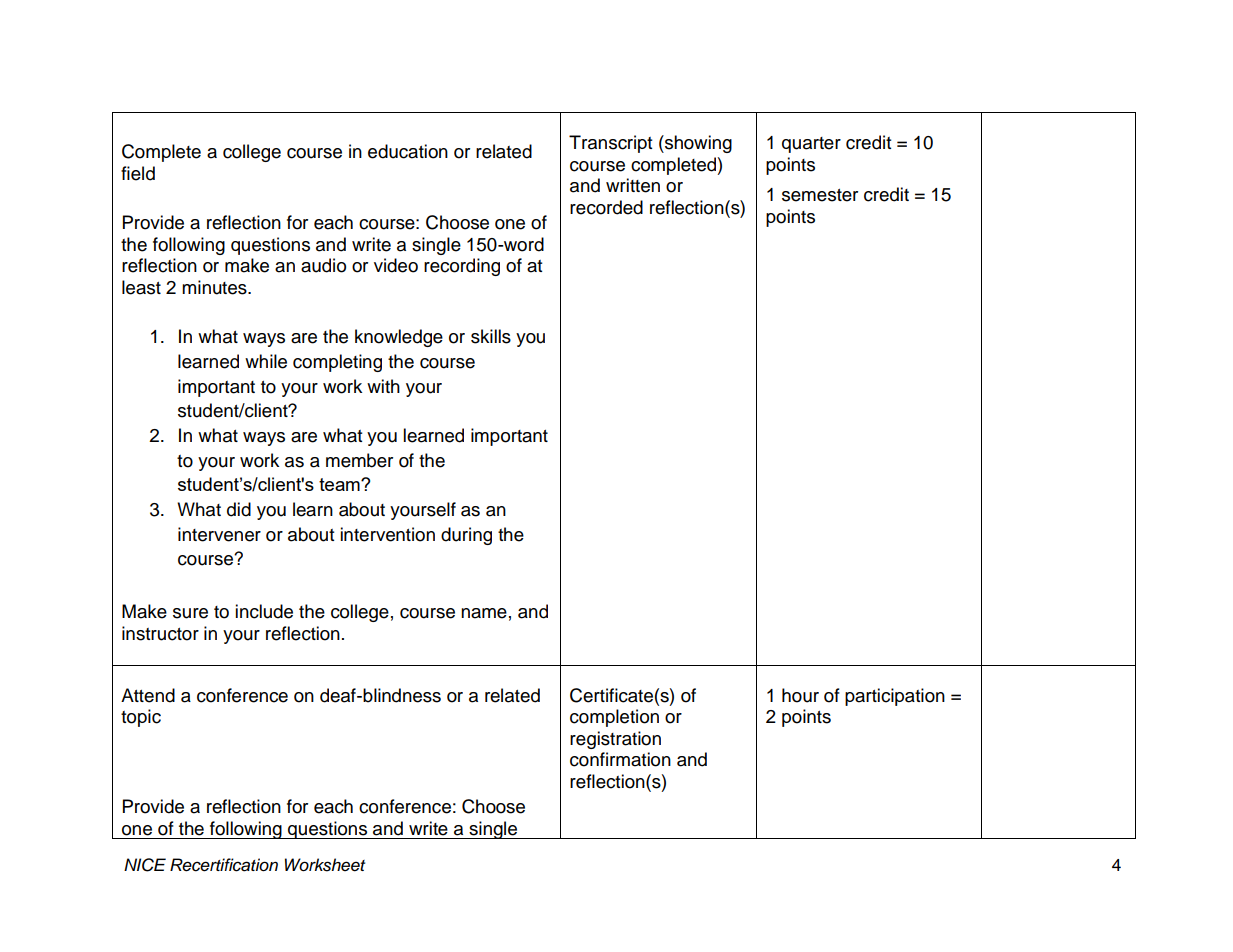 This screenshot has width=1233, height=952. Describe the element at coordinates (620, 759) in the screenshot. I see `confirmation` at that location.
